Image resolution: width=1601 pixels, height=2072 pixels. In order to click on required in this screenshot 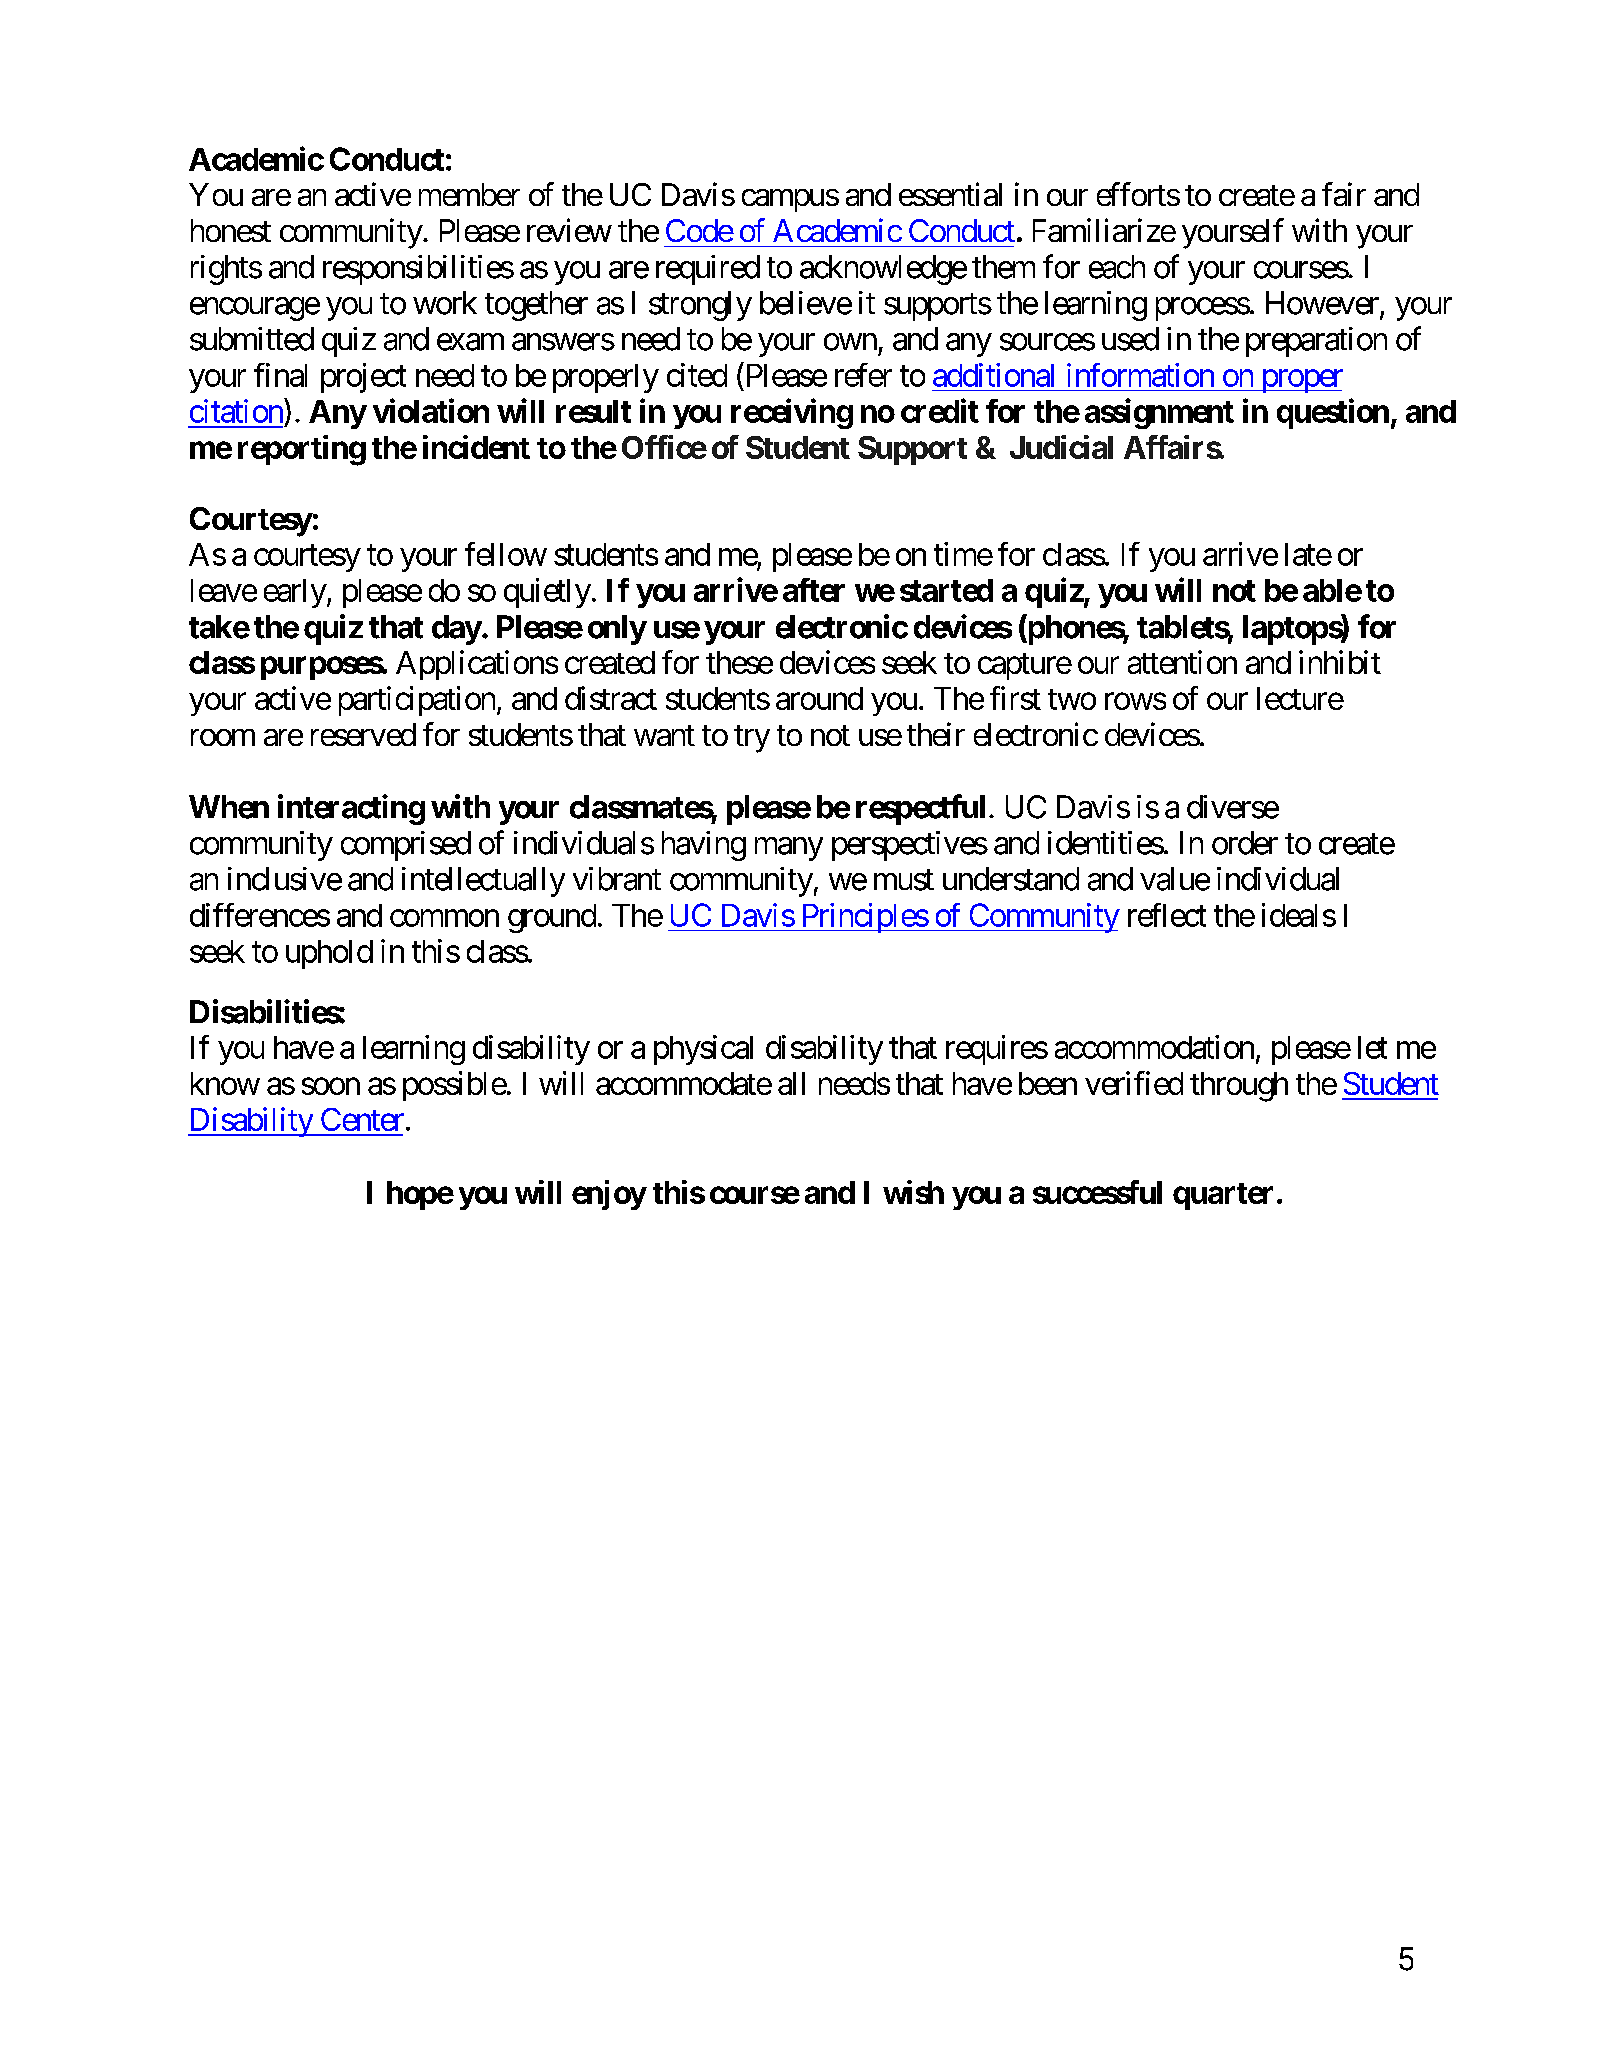, I will do `click(708, 270)`.
